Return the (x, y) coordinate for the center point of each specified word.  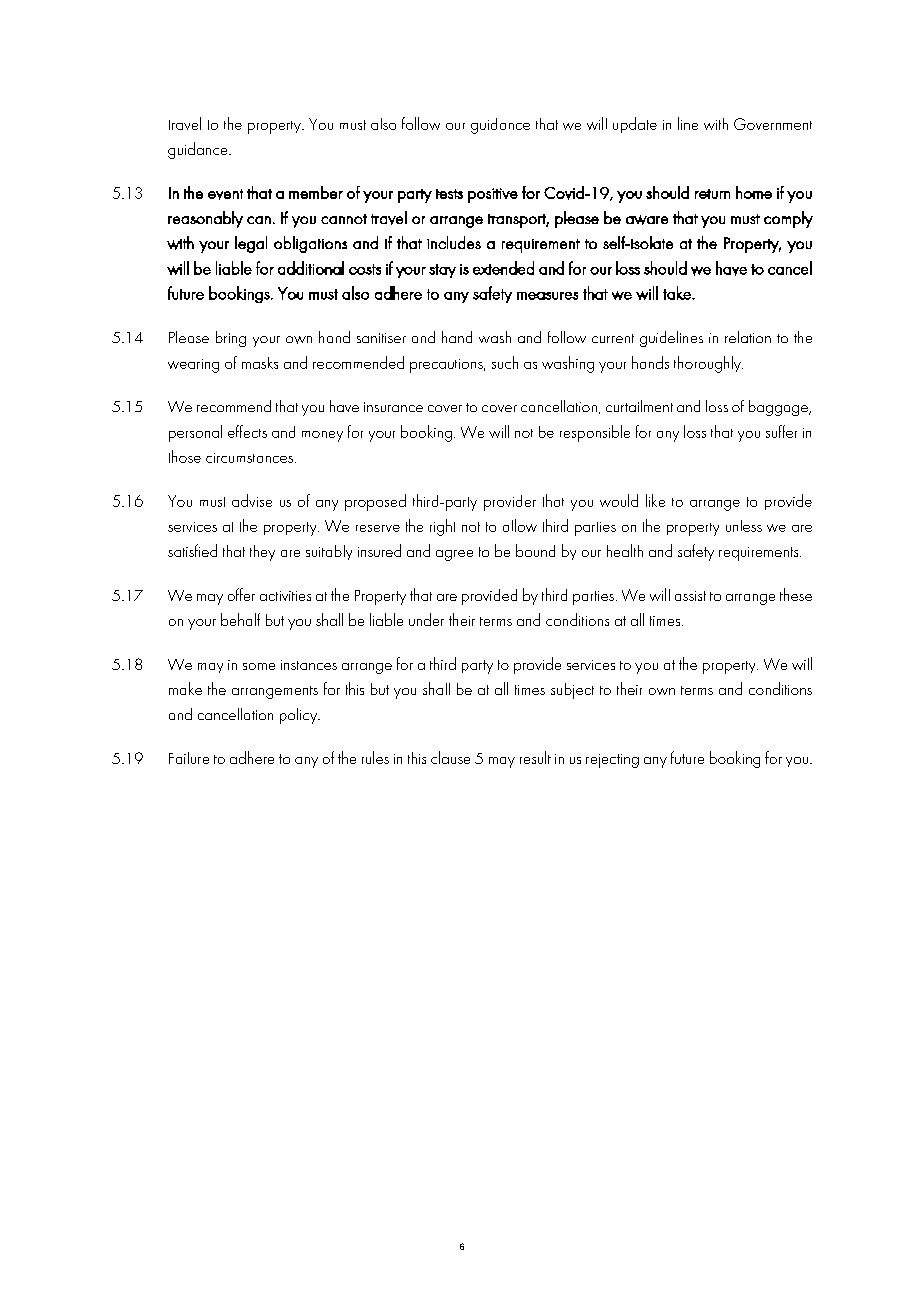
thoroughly (708, 364)
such (505, 362)
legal (251, 244)
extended (503, 268)
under (426, 619)
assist (690, 596)
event (225, 194)
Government (773, 124)
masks (260, 363)
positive (493, 195)
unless (744, 526)
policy (300, 716)
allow (520, 525)
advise (252, 500)
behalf (240, 619)
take (678, 293)
